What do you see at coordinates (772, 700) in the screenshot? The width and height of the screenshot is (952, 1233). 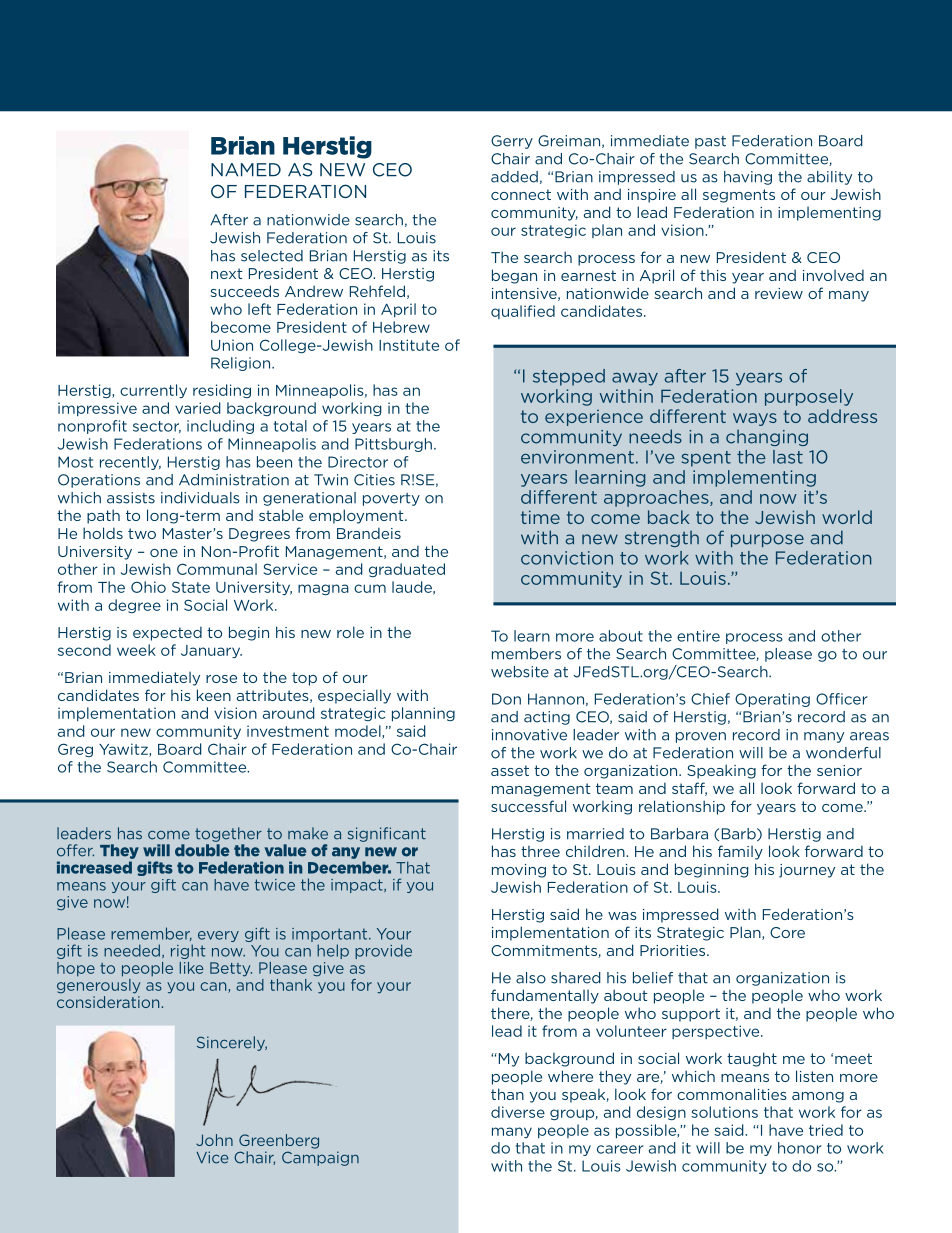 I see `Operating` at bounding box center [772, 700].
